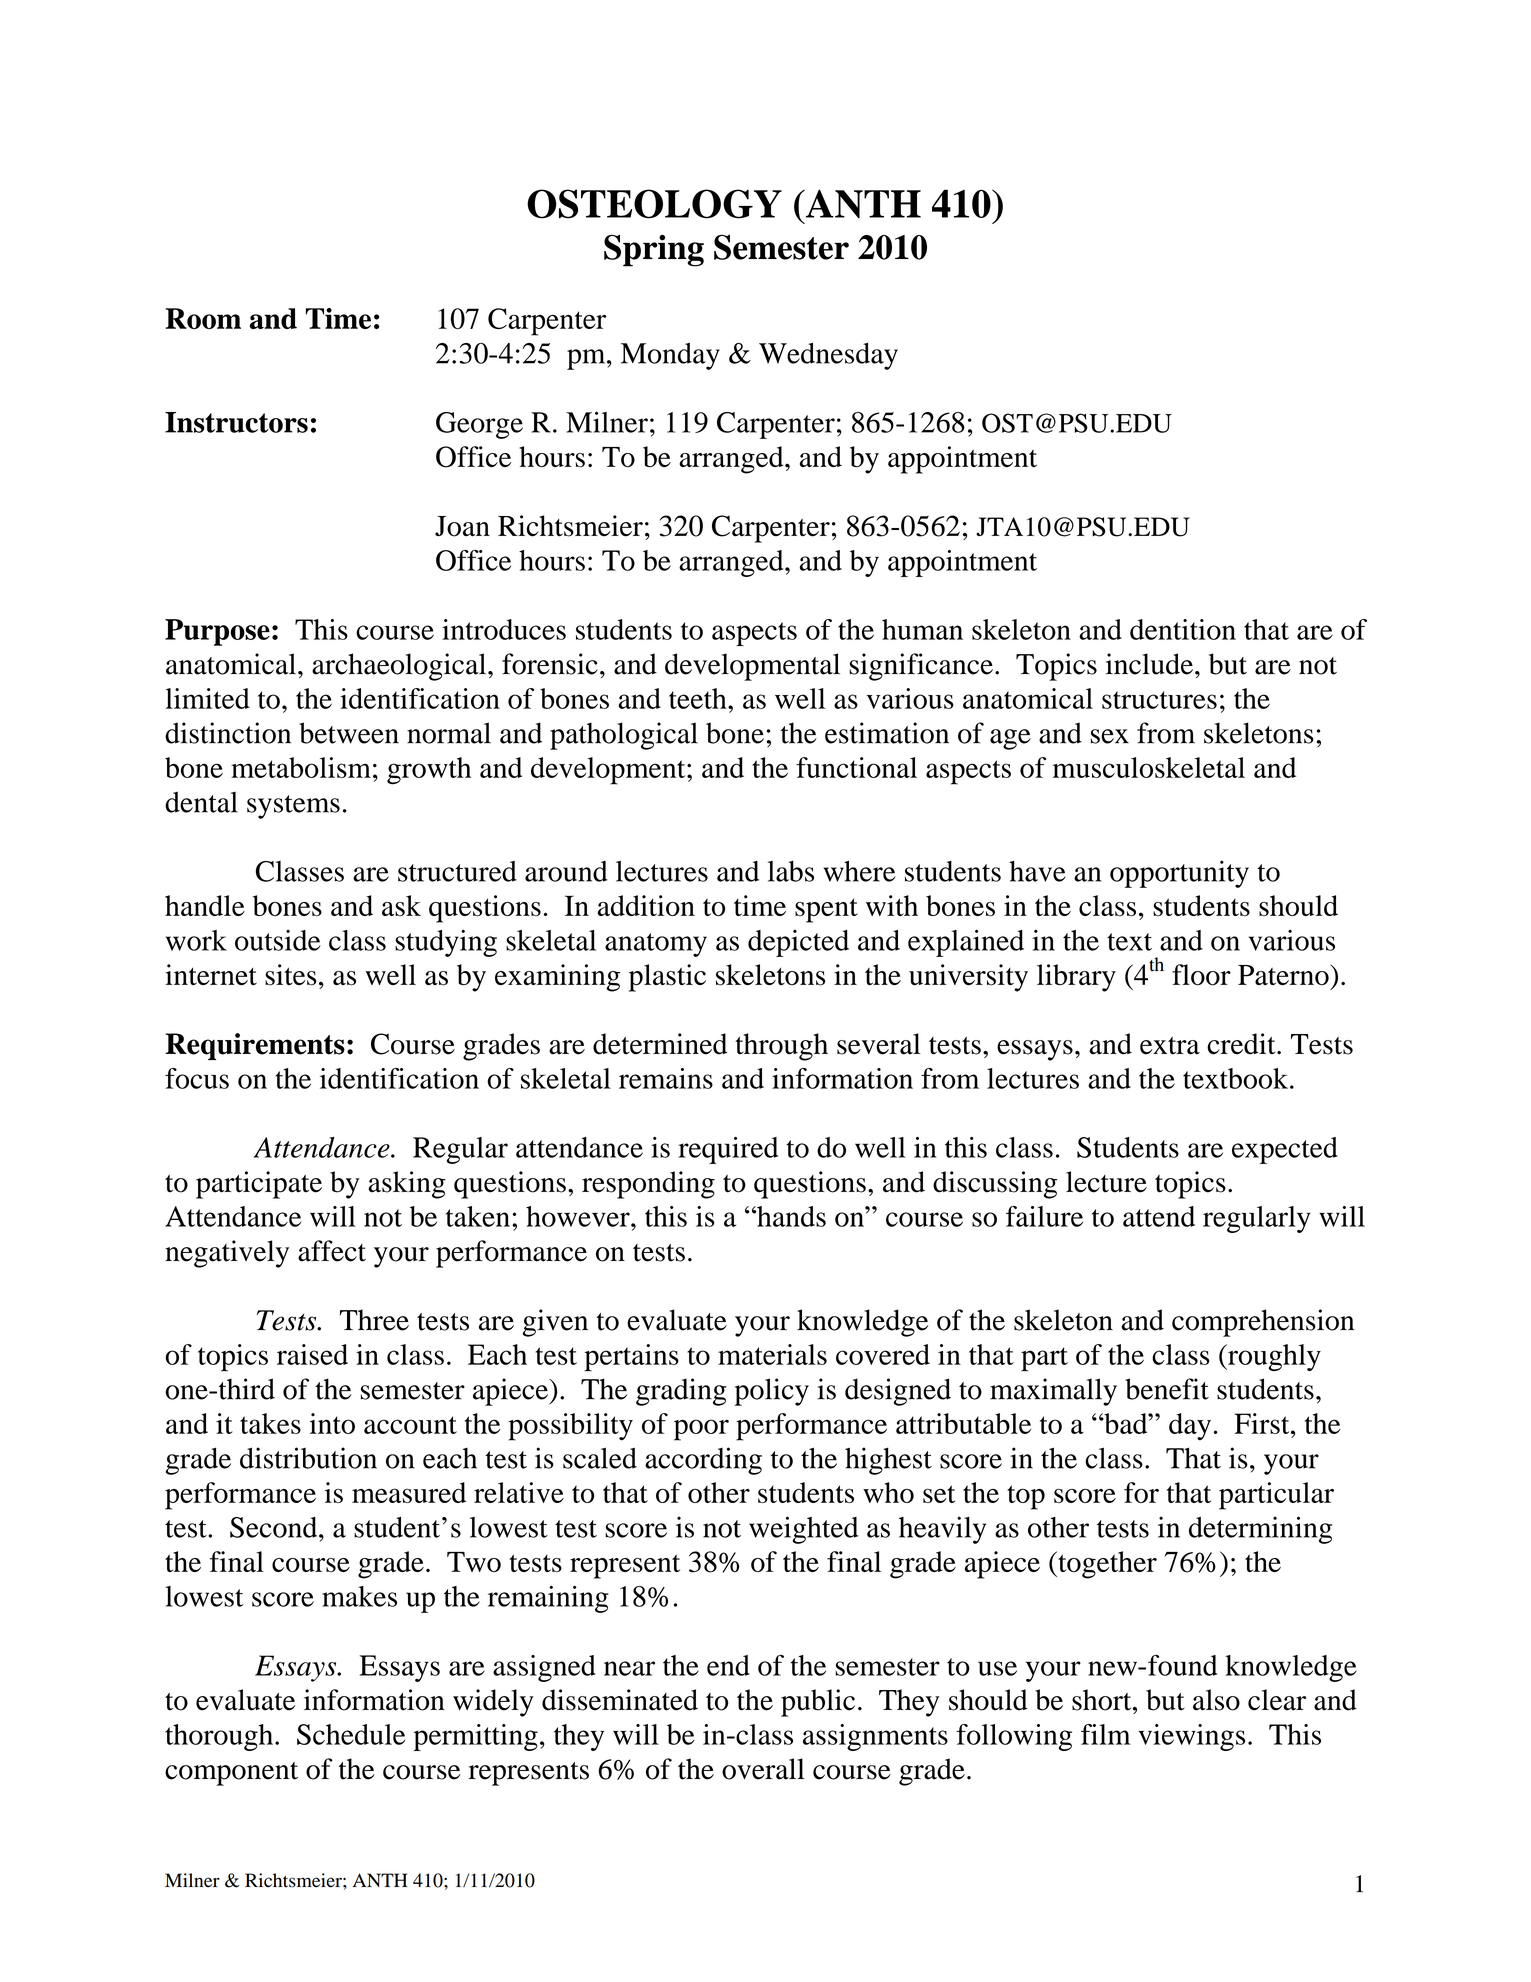 The width and height of the screenshot is (1531, 1982). Describe the element at coordinates (291, 975) in the screenshot. I see `sites` at that location.
